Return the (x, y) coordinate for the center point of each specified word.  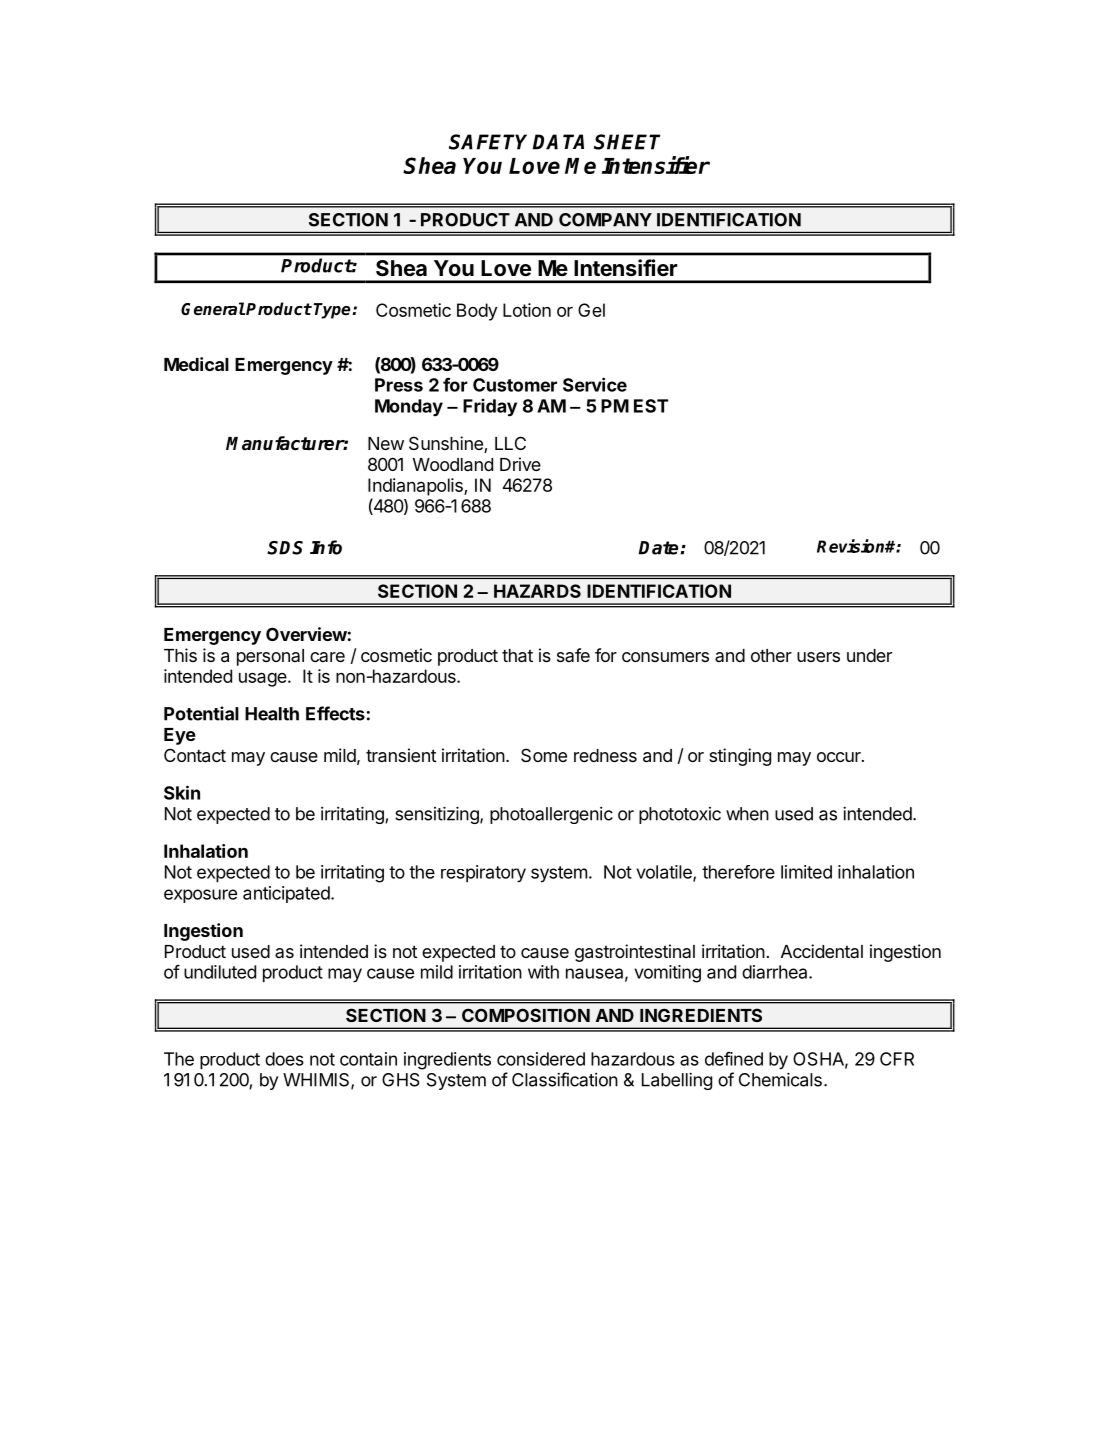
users (818, 657)
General (213, 309)
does (284, 1059)
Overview (306, 634)
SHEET (627, 142)
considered (541, 1059)
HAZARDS (537, 591)
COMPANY (605, 220)
